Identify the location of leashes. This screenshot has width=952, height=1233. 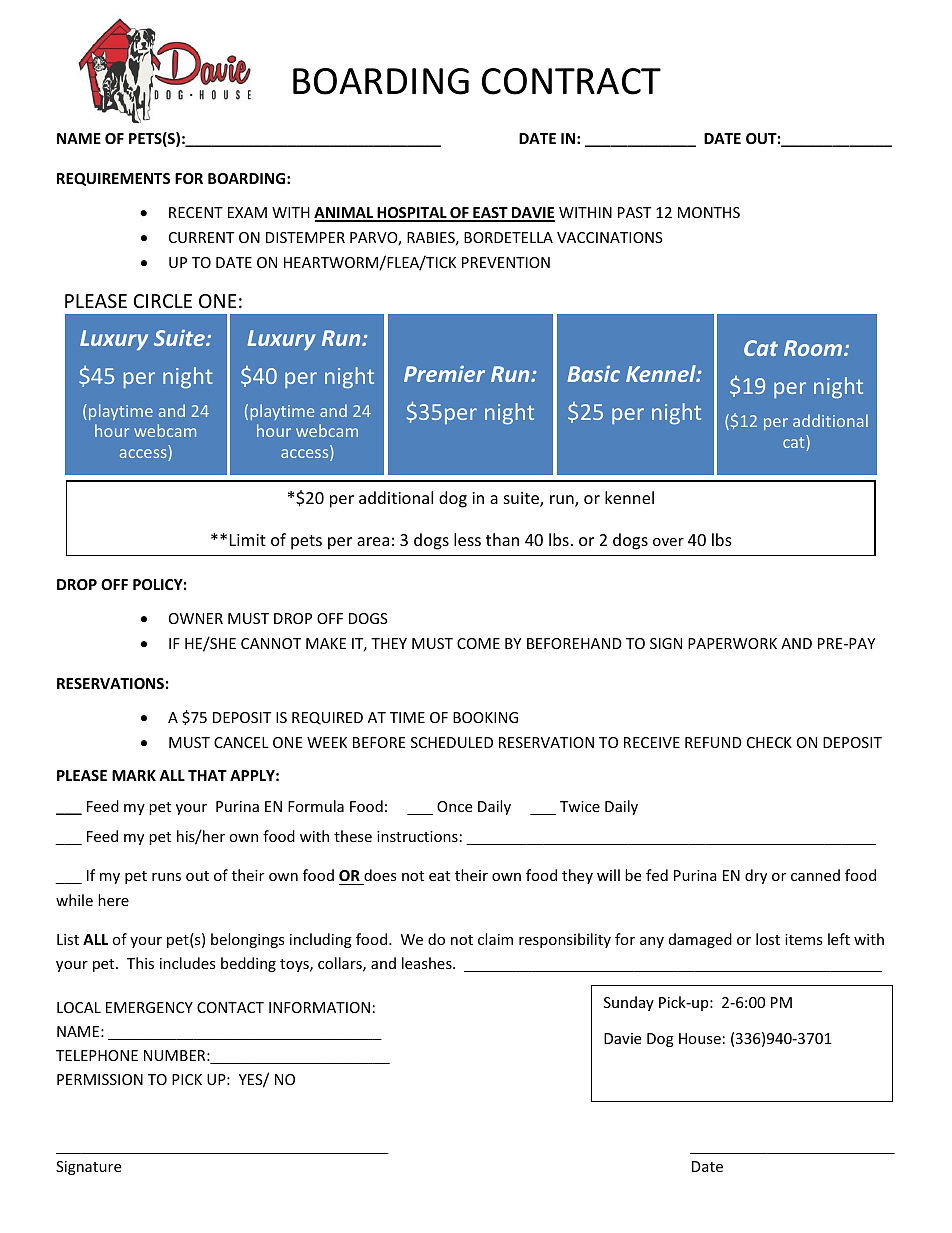
(428, 963).
